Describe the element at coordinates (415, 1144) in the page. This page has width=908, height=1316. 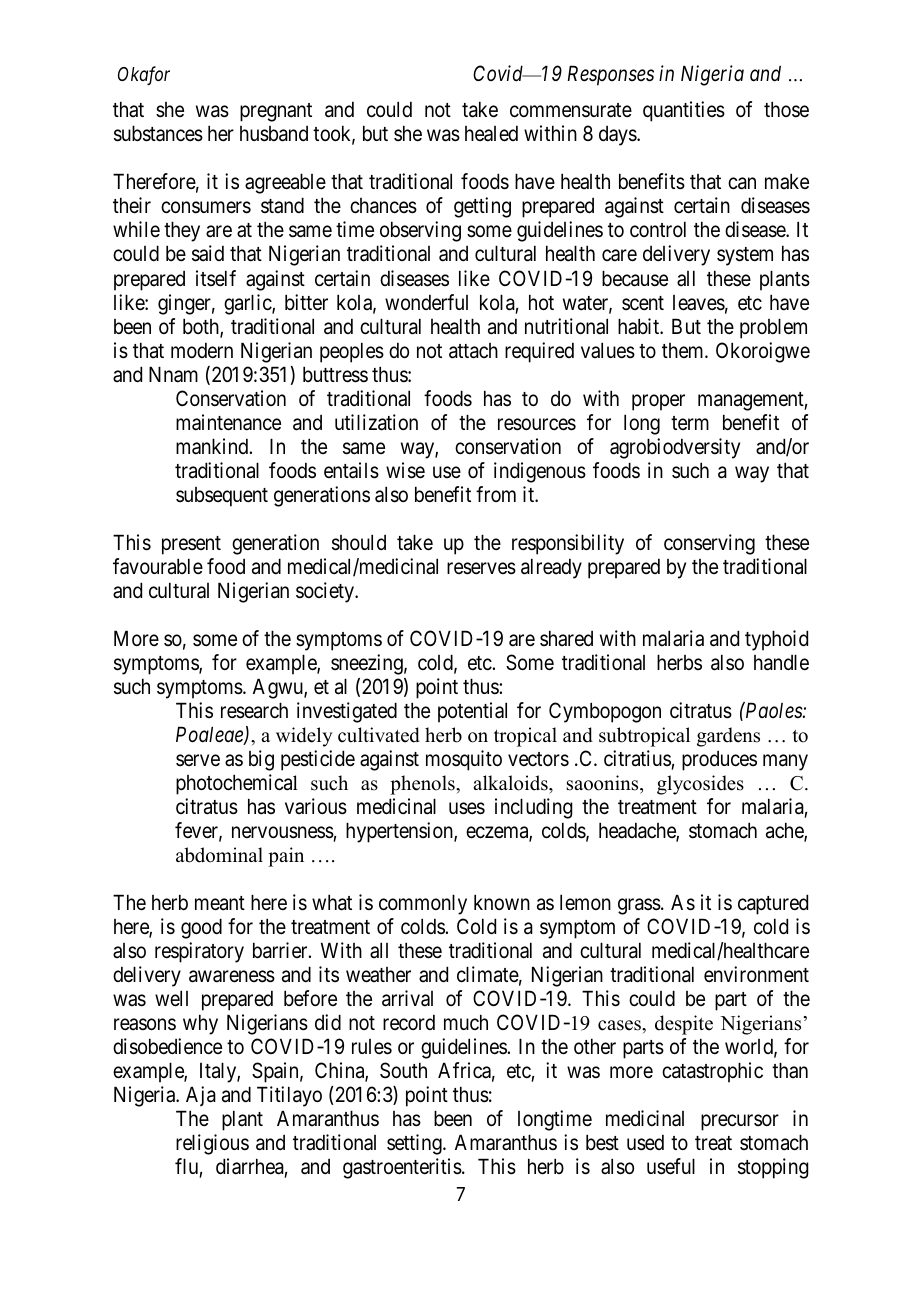
I see `setting` at that location.
